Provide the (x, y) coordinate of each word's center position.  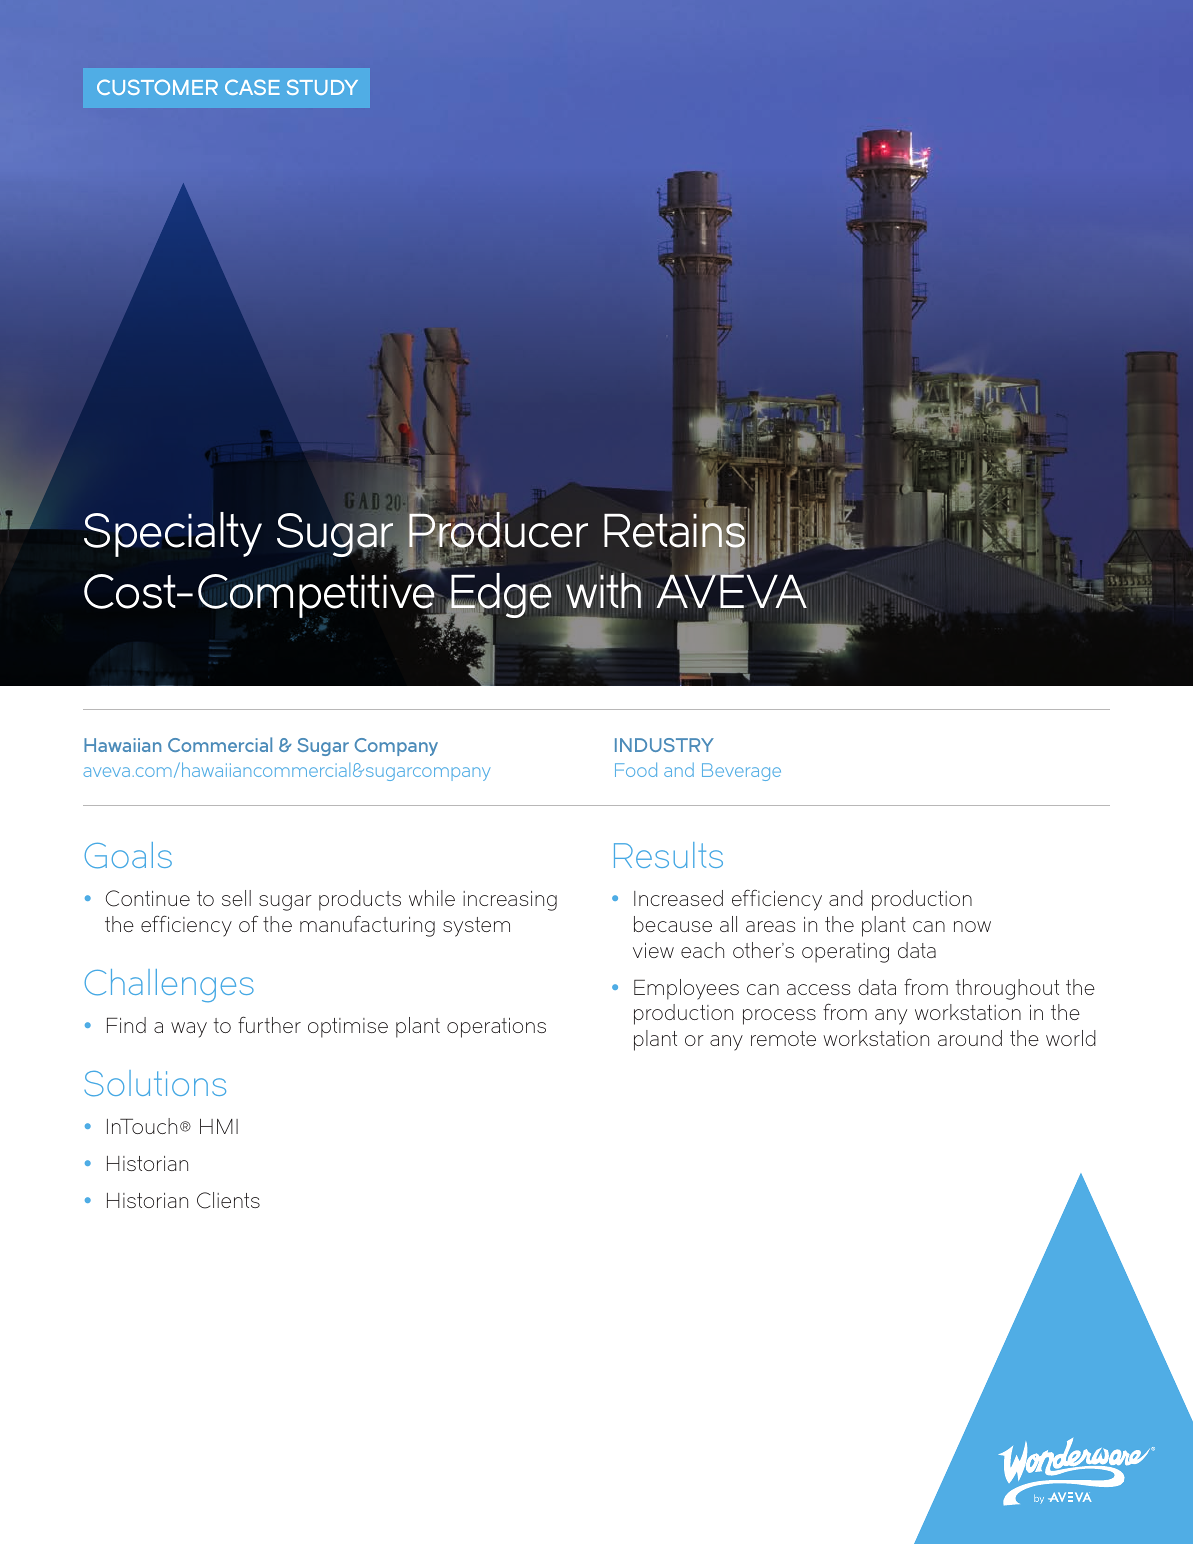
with (603, 590)
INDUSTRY (664, 745)
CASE (252, 87)
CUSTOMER (157, 87)
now (972, 926)
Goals (128, 855)
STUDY (322, 87)
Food (636, 770)
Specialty (173, 534)
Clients (228, 1200)
